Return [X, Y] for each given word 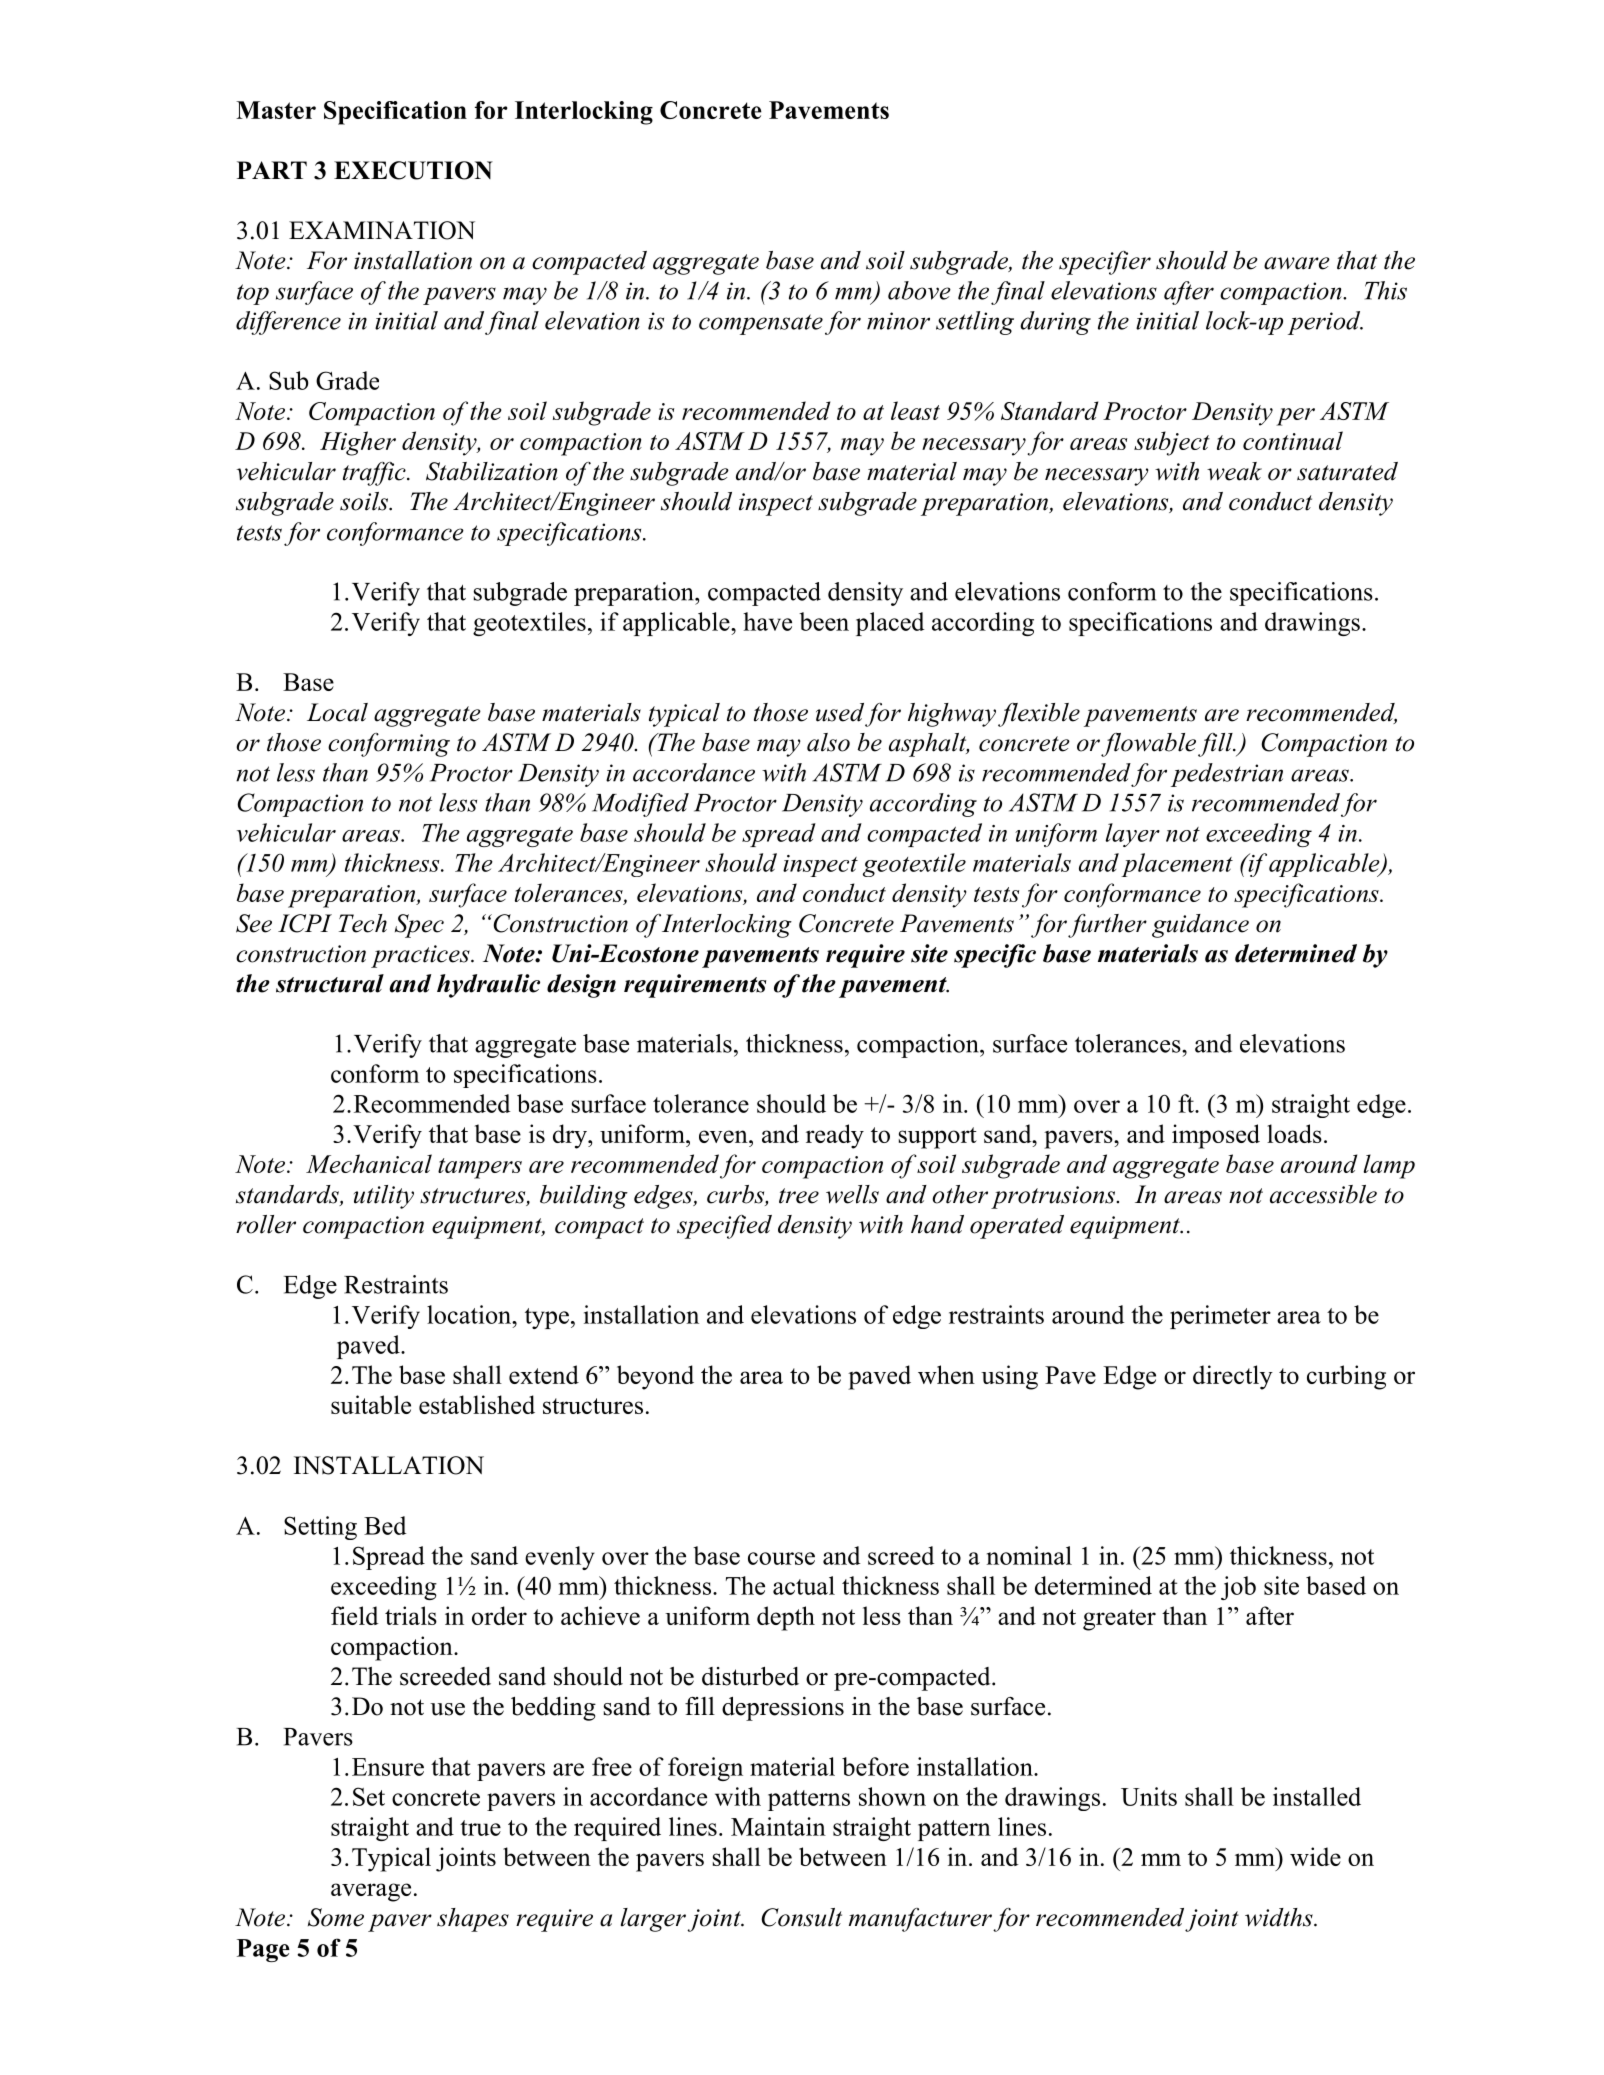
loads [1294, 1133]
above [919, 290]
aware [1297, 263]
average [371, 1892]
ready [835, 1136]
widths [1280, 1917]
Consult [801, 1917]
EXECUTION [413, 170]
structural [330, 983]
